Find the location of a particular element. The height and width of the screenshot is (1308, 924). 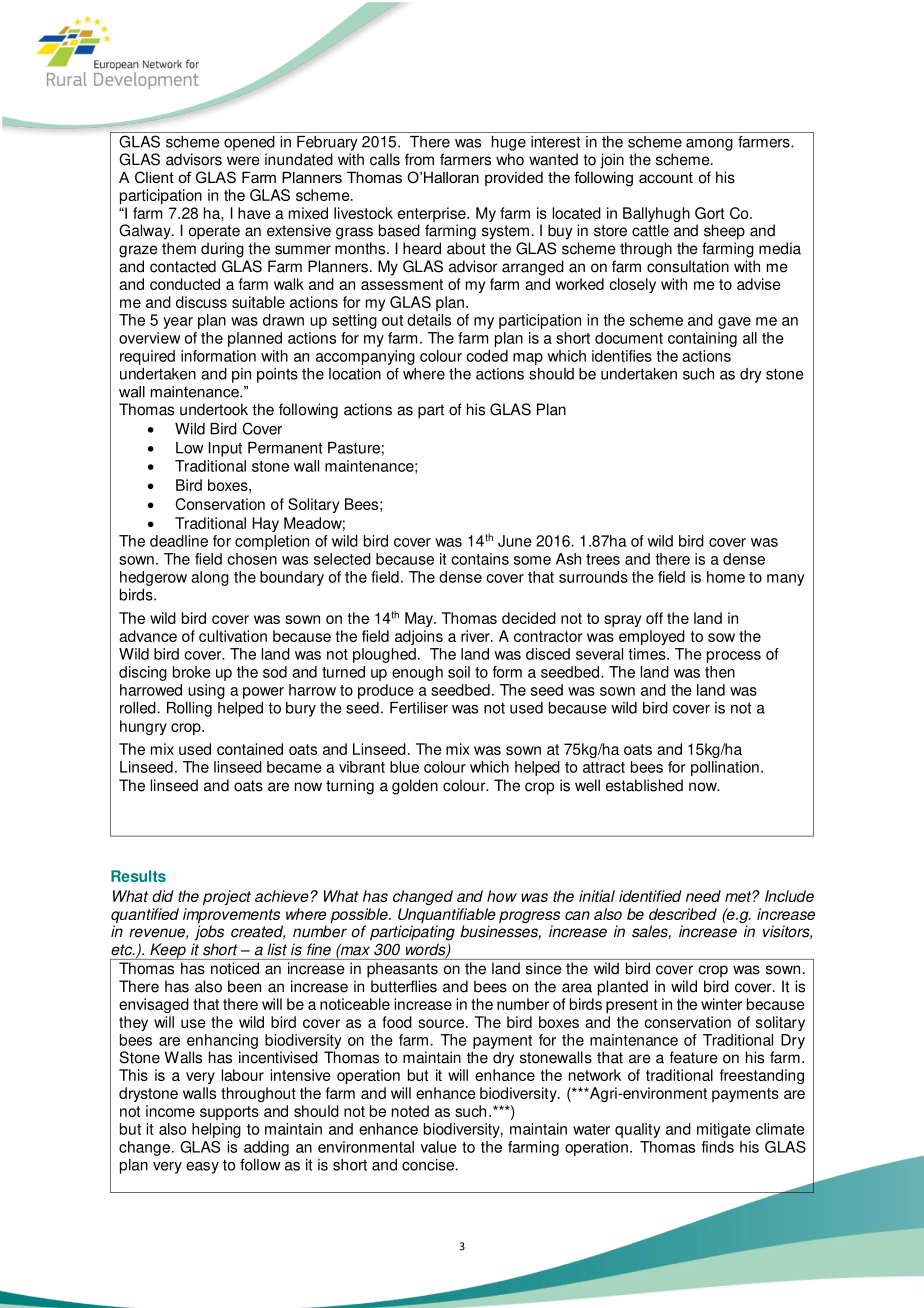

finds is located at coordinates (718, 1147).
